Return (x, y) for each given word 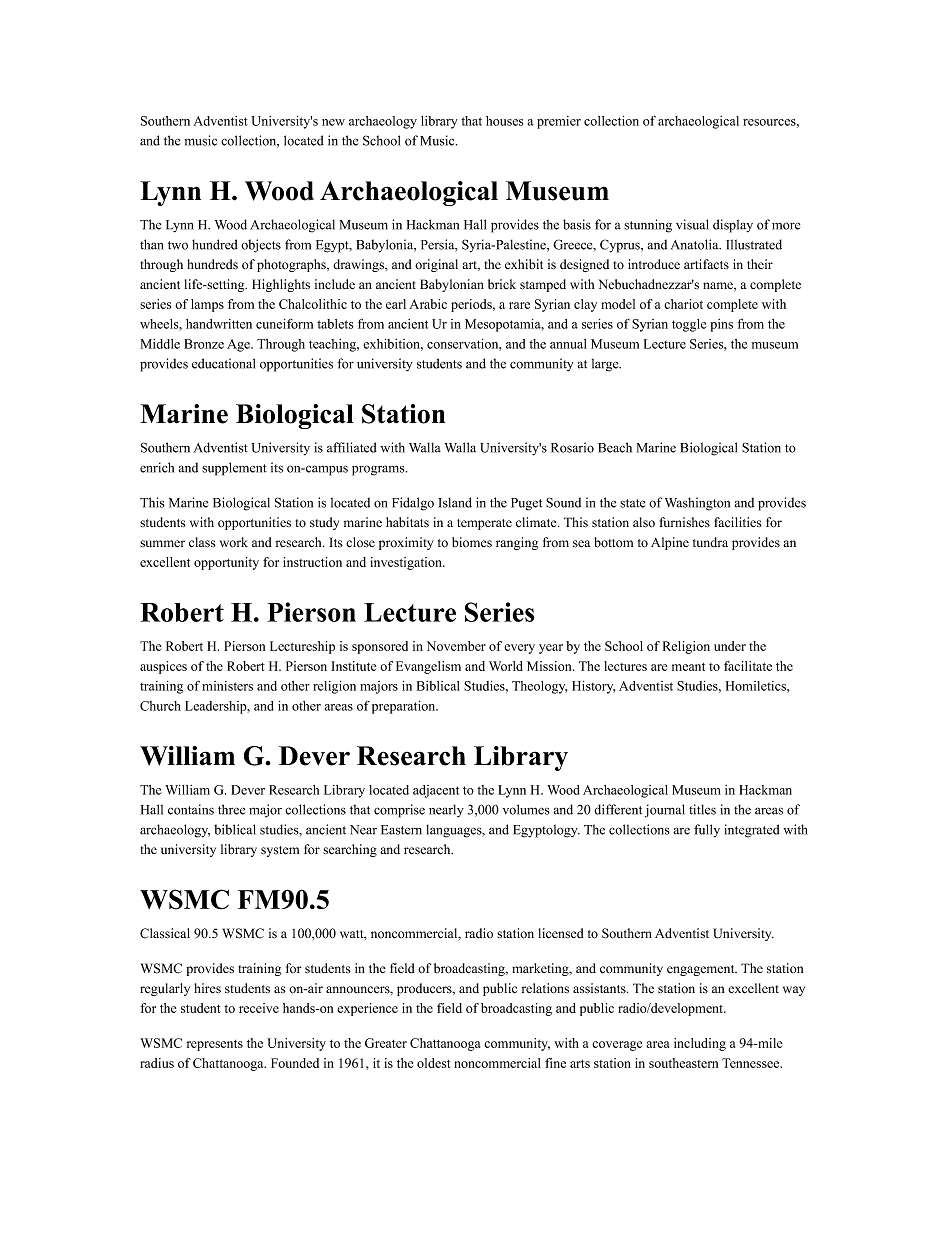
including (700, 1044)
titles (702, 809)
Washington (697, 504)
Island (455, 502)
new (333, 122)
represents (215, 1045)
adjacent (436, 791)
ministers (227, 686)
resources (769, 122)
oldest (434, 1063)
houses (504, 121)
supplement (234, 469)
